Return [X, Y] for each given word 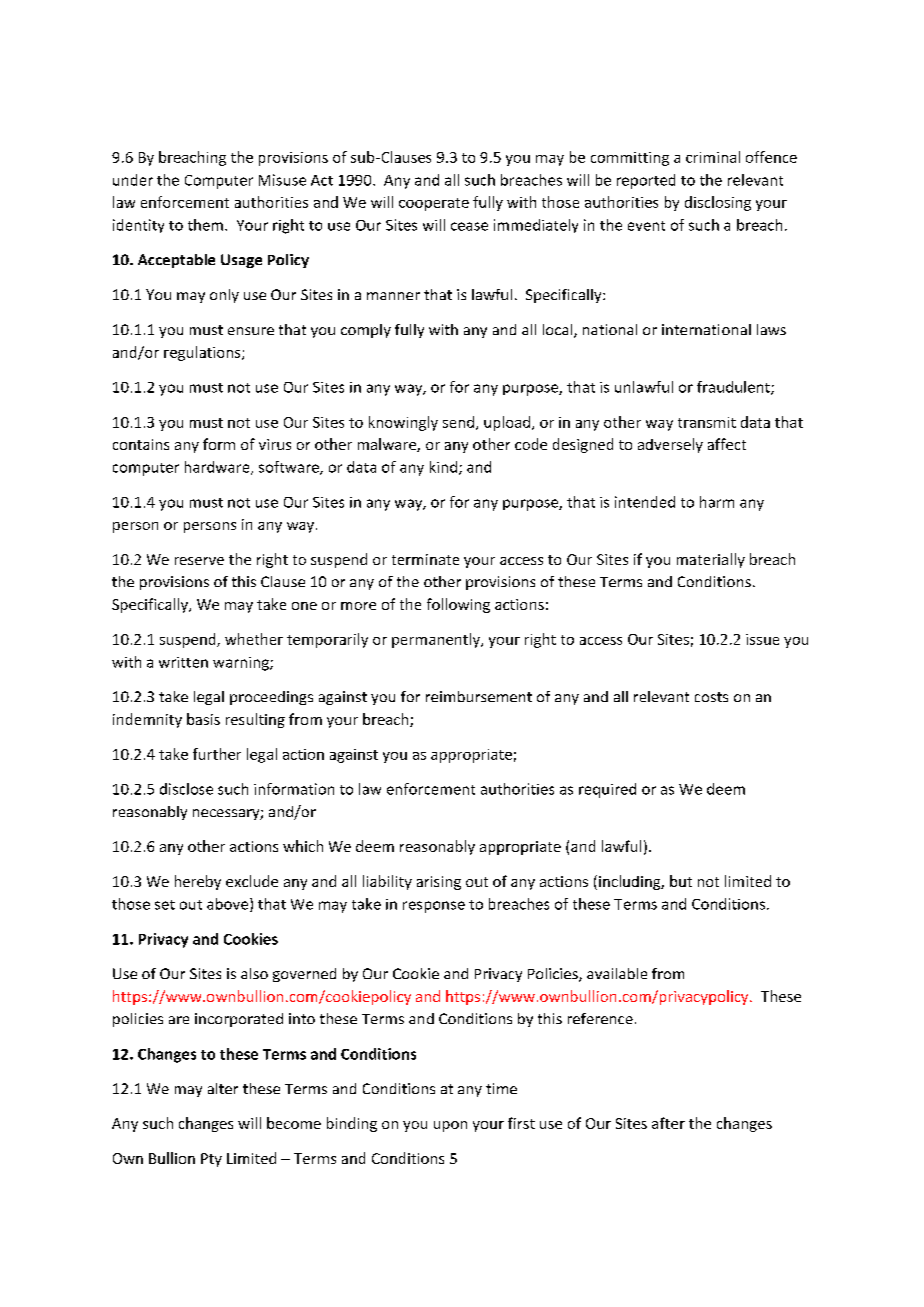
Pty [211, 1160]
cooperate [434, 204]
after [668, 1123]
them [205, 225]
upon [450, 1126]
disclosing [718, 203]
